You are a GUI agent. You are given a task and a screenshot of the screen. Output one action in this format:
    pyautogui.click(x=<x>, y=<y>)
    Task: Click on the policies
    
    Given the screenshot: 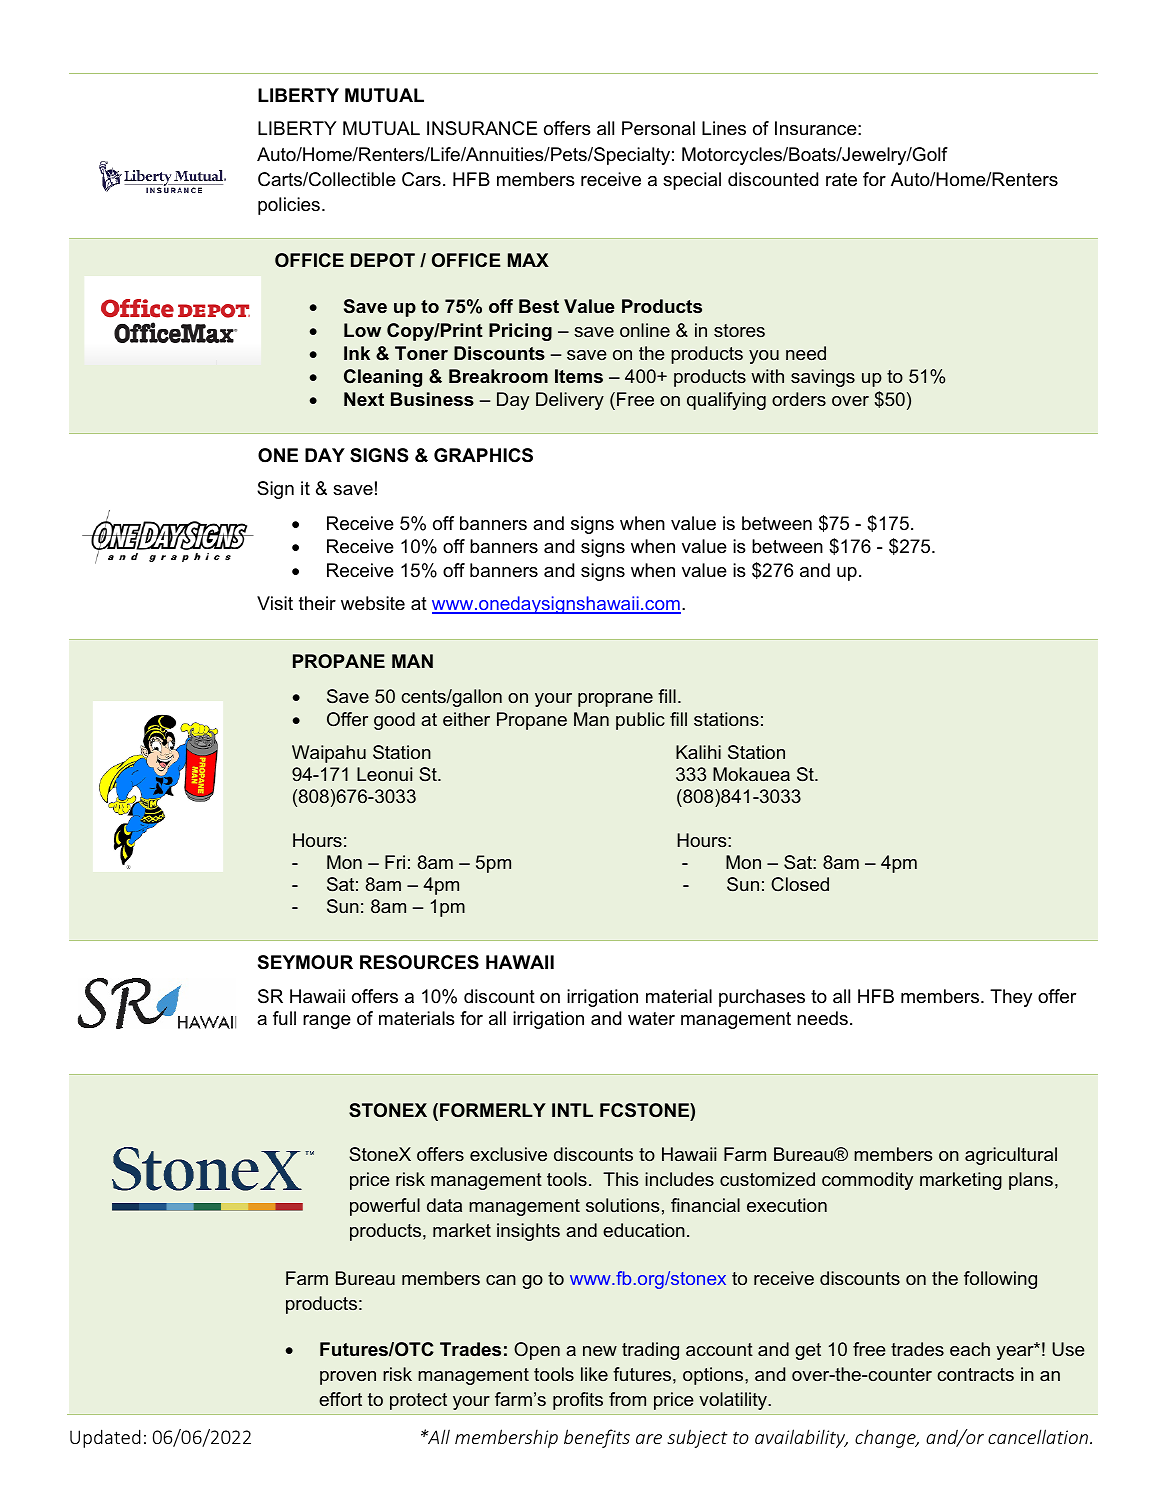 What is the action you would take?
    pyautogui.click(x=289, y=206)
